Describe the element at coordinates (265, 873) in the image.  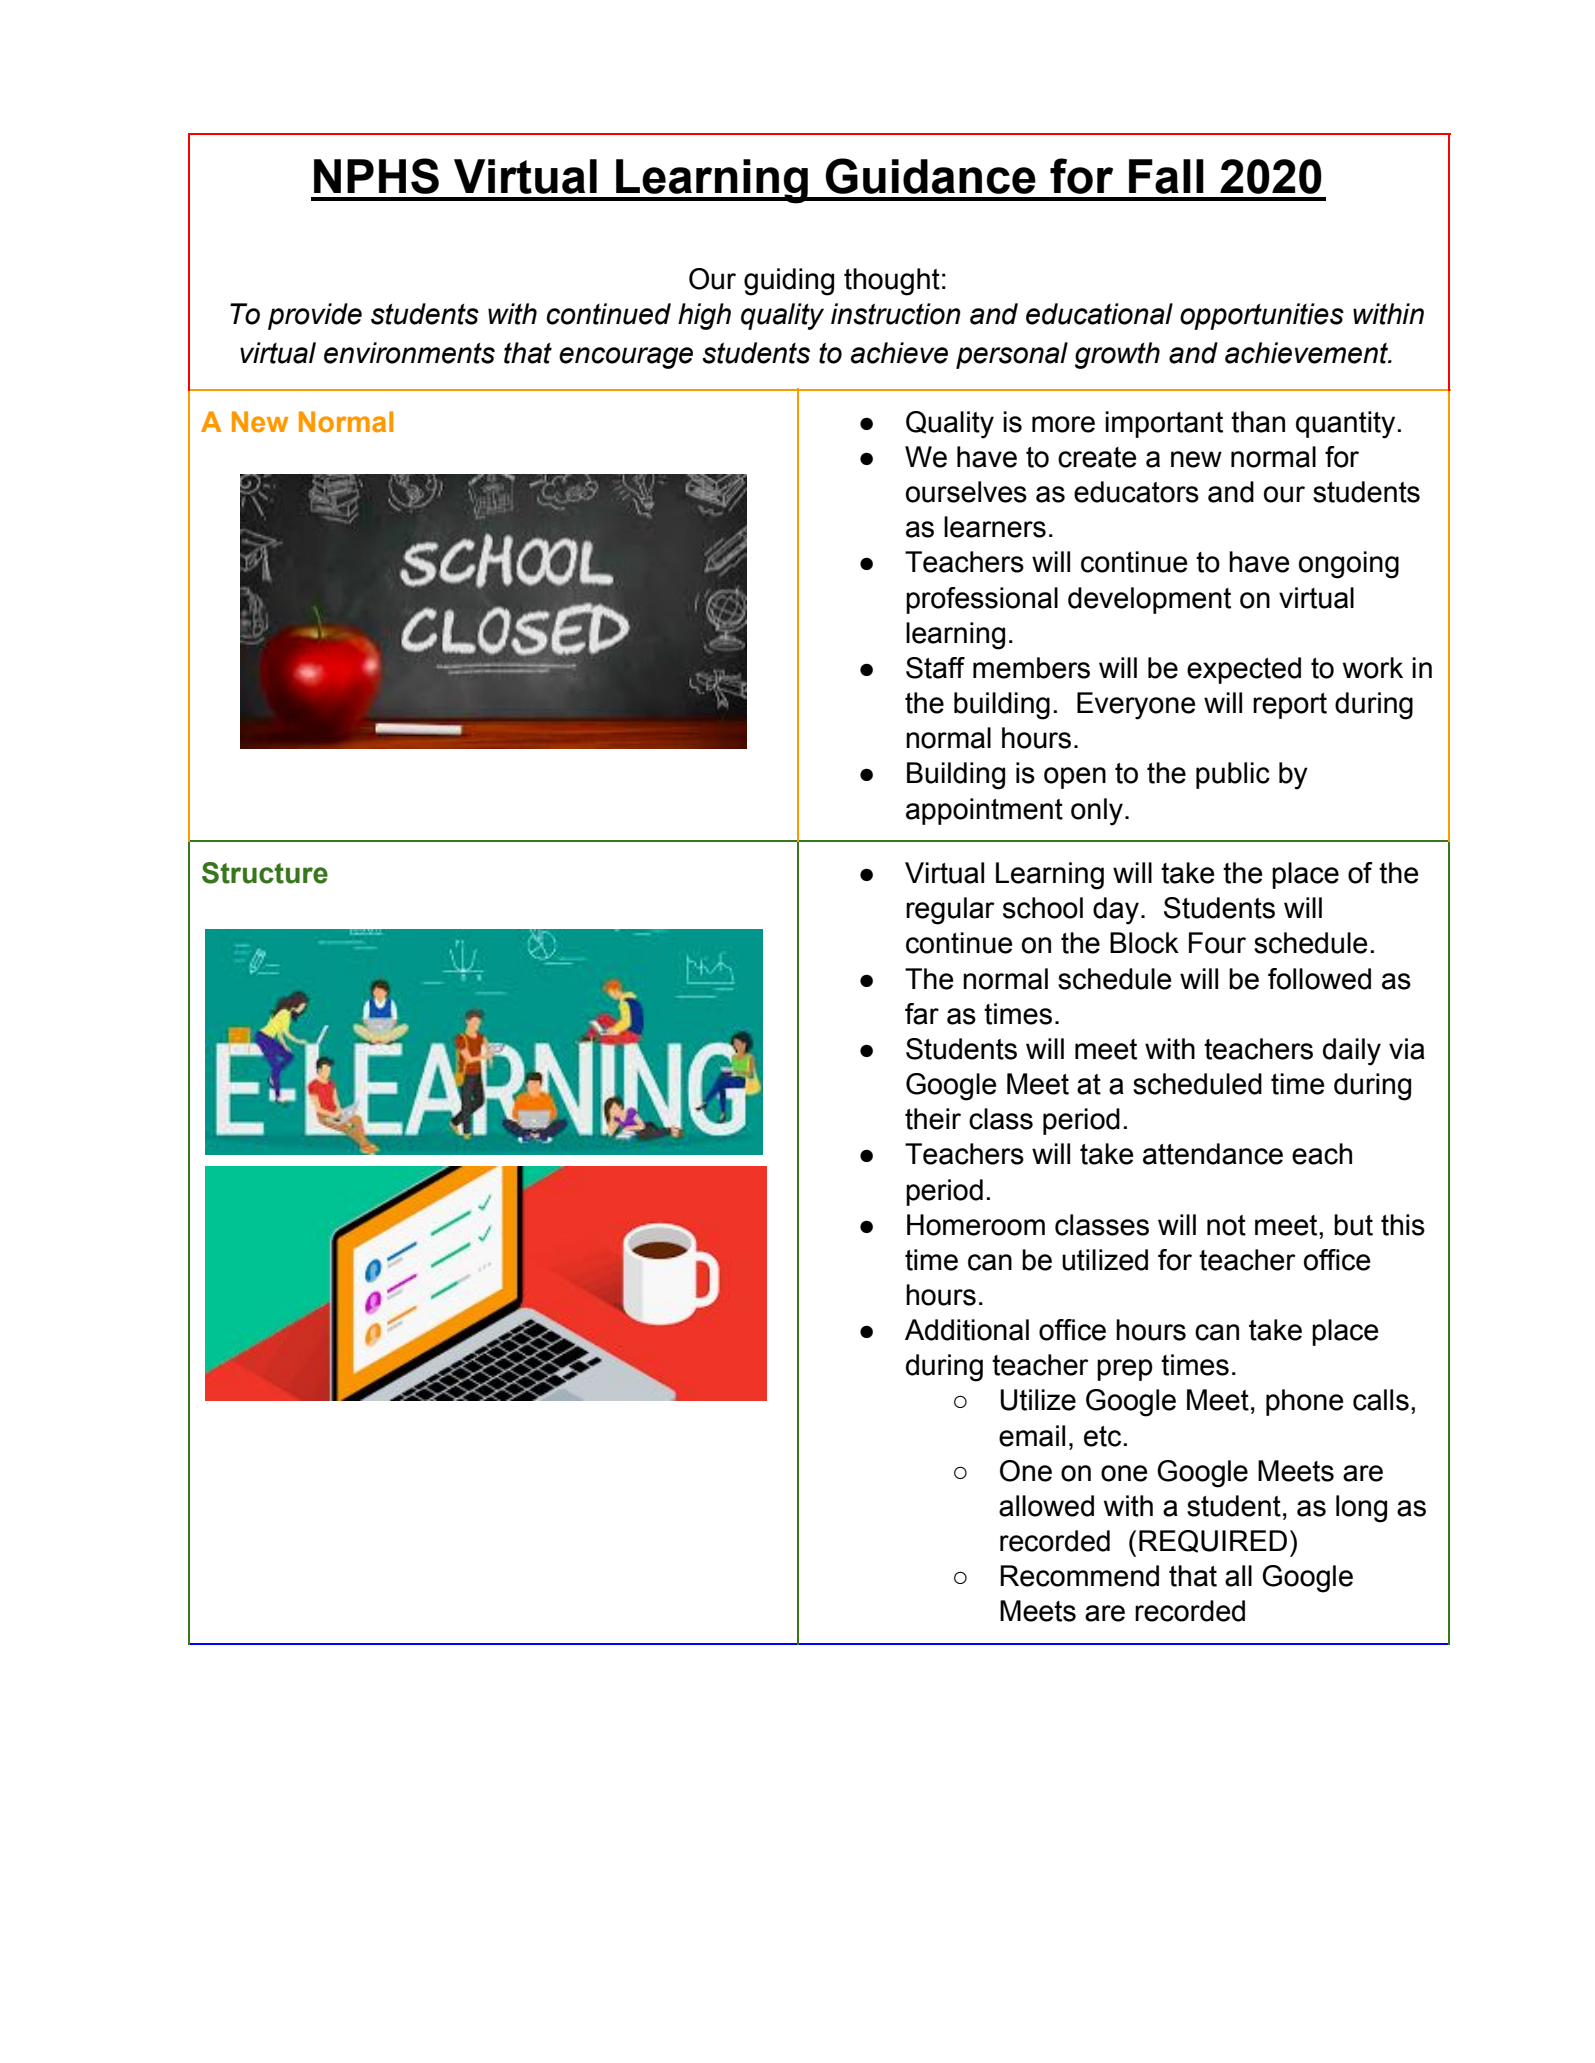
I see `Structure` at that location.
